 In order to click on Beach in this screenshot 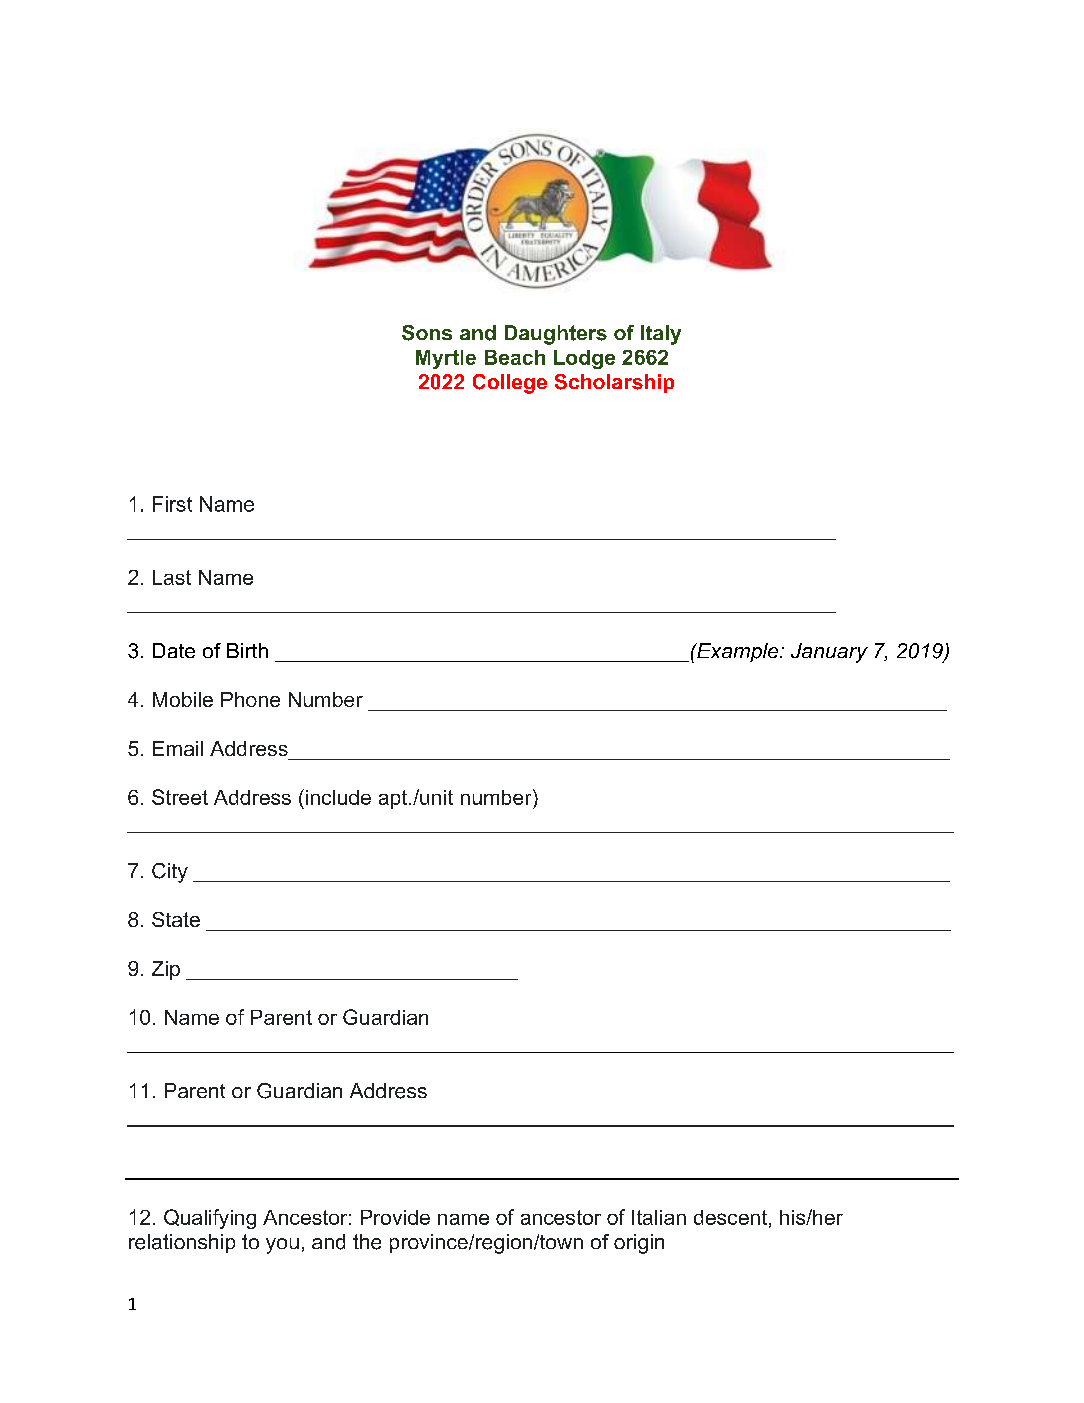, I will do `click(515, 357)`.
